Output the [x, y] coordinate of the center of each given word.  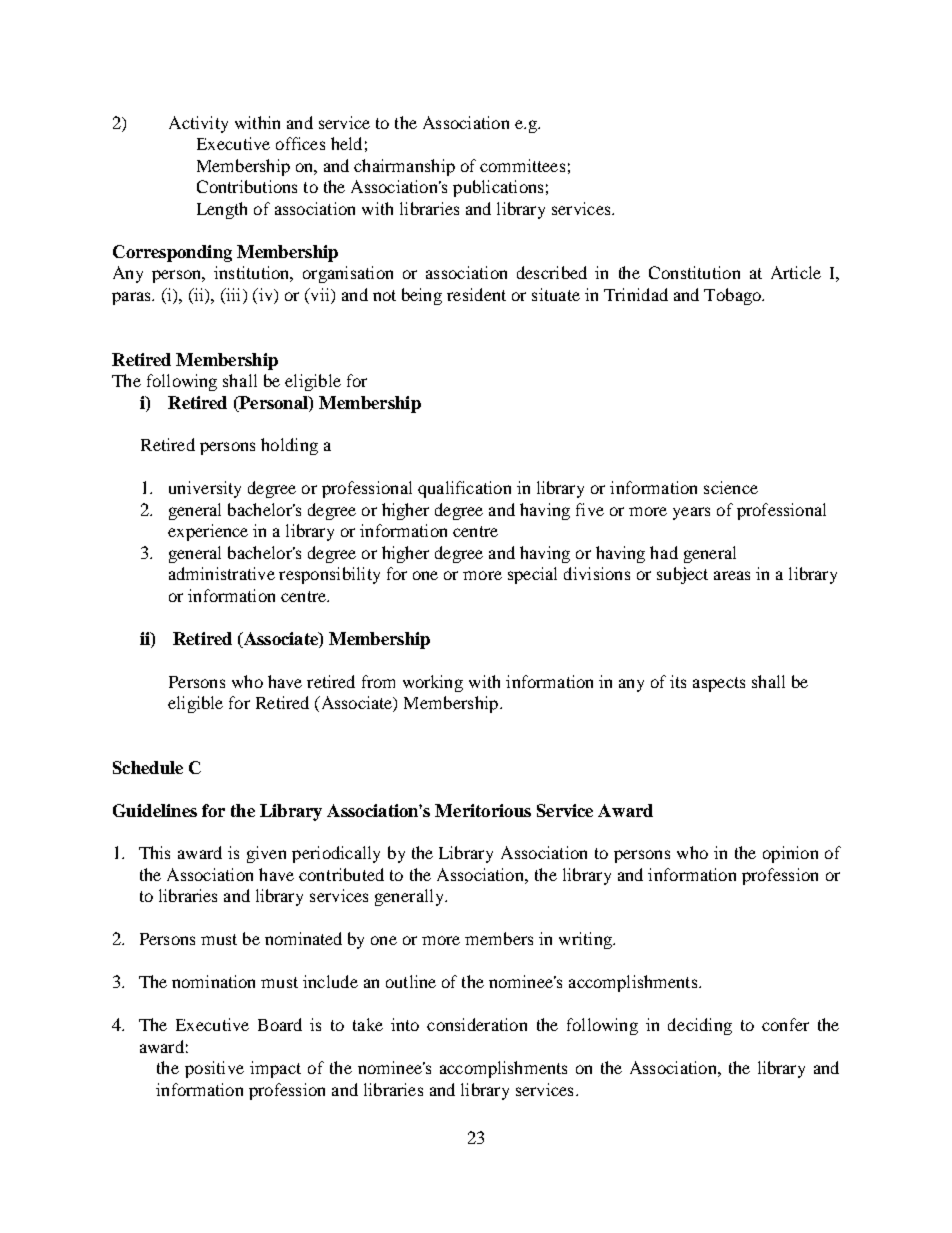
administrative [222, 573]
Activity [198, 124]
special [532, 575]
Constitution [694, 272]
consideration [477, 1024]
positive [214, 1069]
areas [732, 575]
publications [498, 188]
